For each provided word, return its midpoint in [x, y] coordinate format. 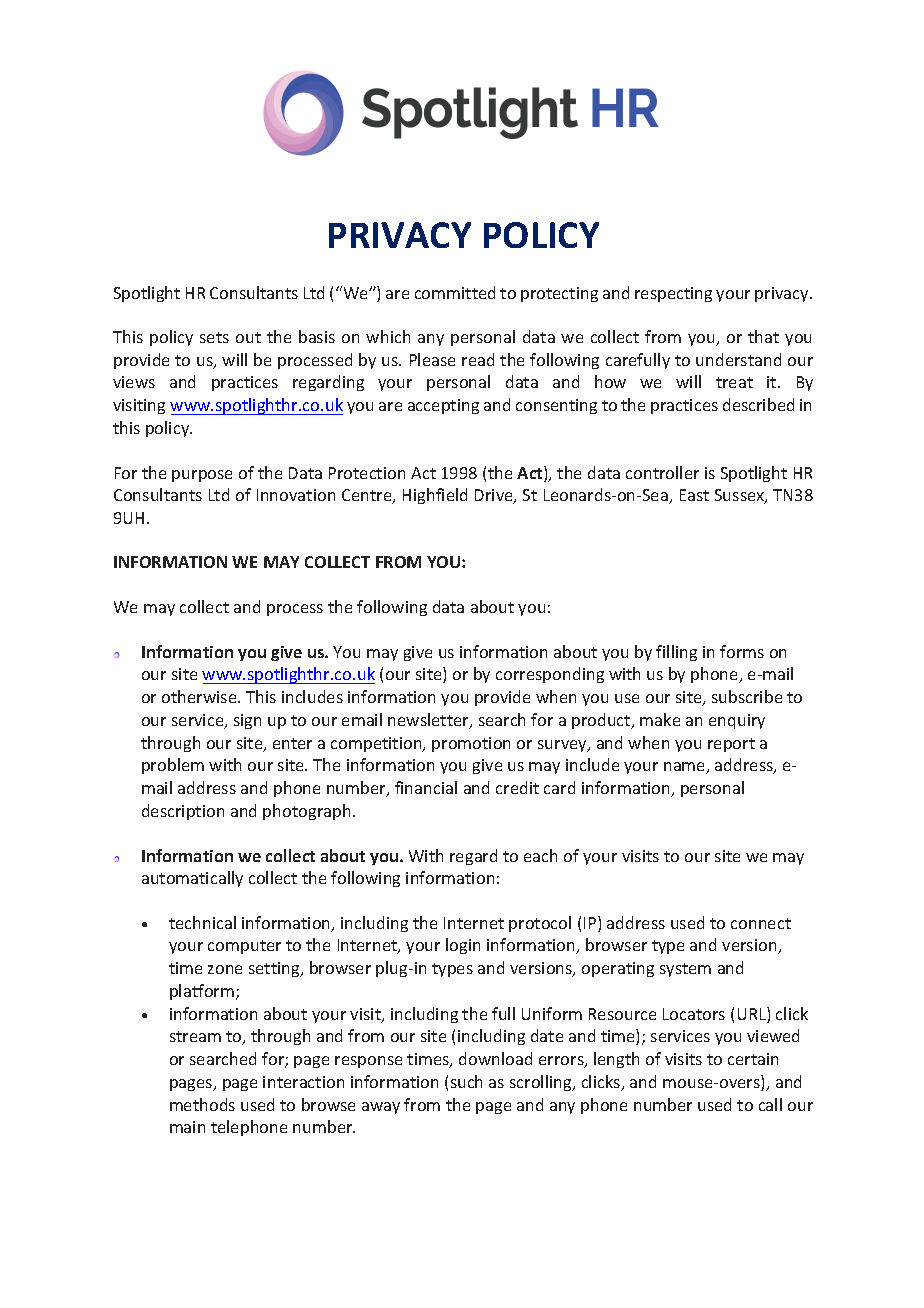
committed [455, 292]
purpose [202, 476]
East [694, 495]
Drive [495, 496]
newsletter [429, 721]
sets [214, 337]
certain [753, 1059]
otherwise [200, 696]
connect [761, 923]
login [463, 946]
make [660, 719]
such [466, 1081]
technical [202, 922]
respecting [673, 294]
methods [202, 1104]
